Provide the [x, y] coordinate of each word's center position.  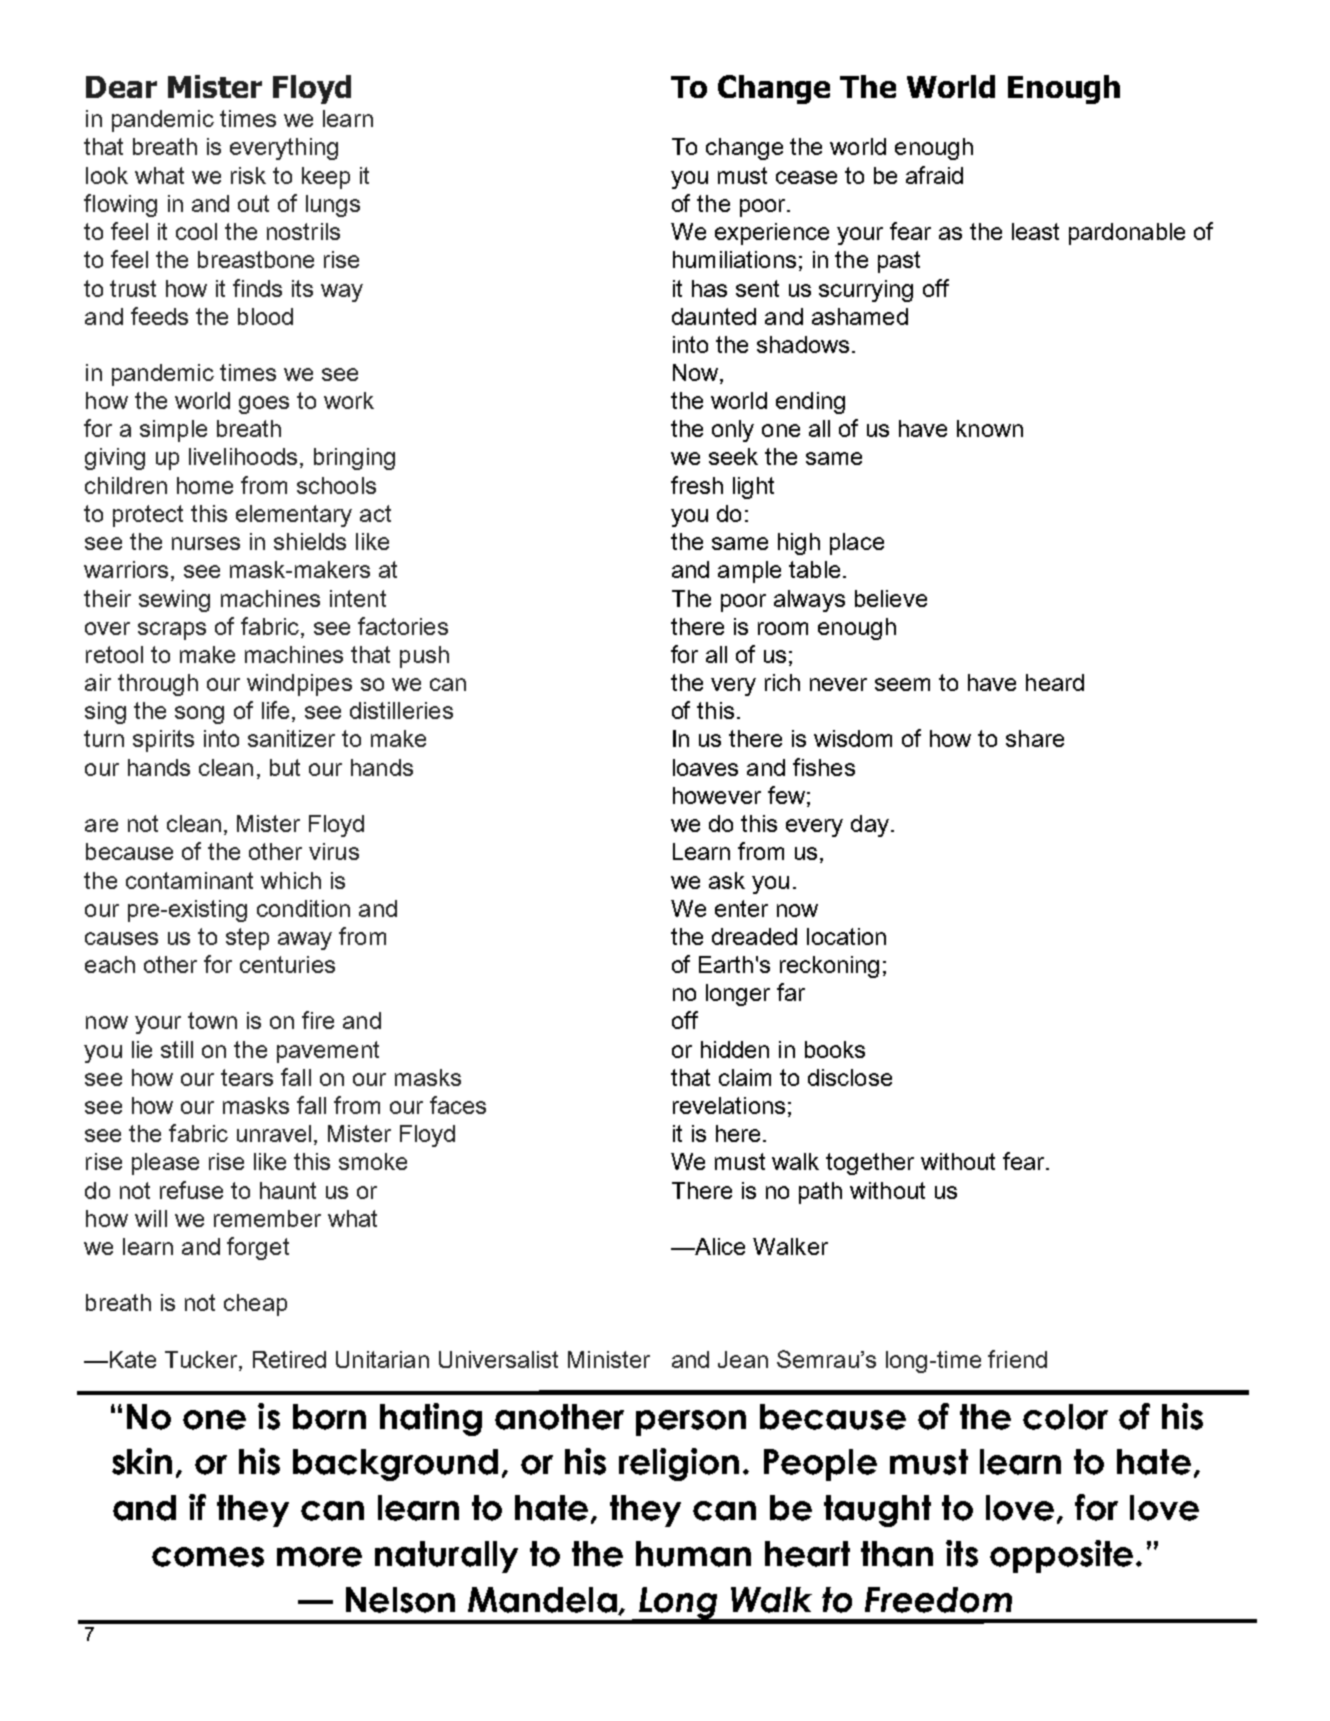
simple [173, 431]
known [990, 428]
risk [248, 175]
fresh [697, 485]
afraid [934, 175]
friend [1017, 1359]
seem [902, 684]
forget [258, 1248]
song [199, 715]
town [212, 1020]
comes [208, 1557]
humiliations [734, 259]
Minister [609, 1359]
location [846, 936]
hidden [735, 1049]
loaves [705, 767]
